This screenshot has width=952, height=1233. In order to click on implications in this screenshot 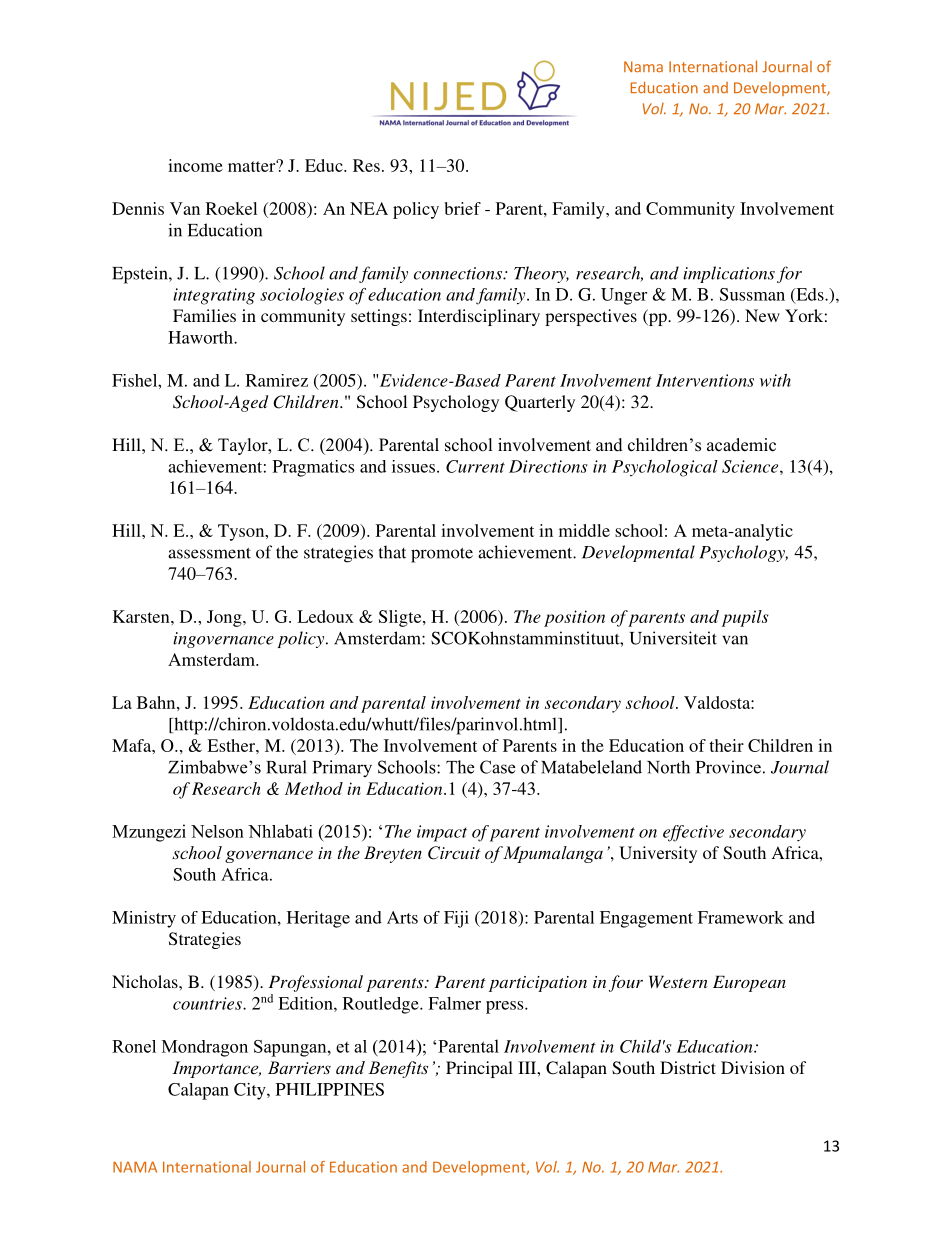, I will do `click(729, 274)`.
